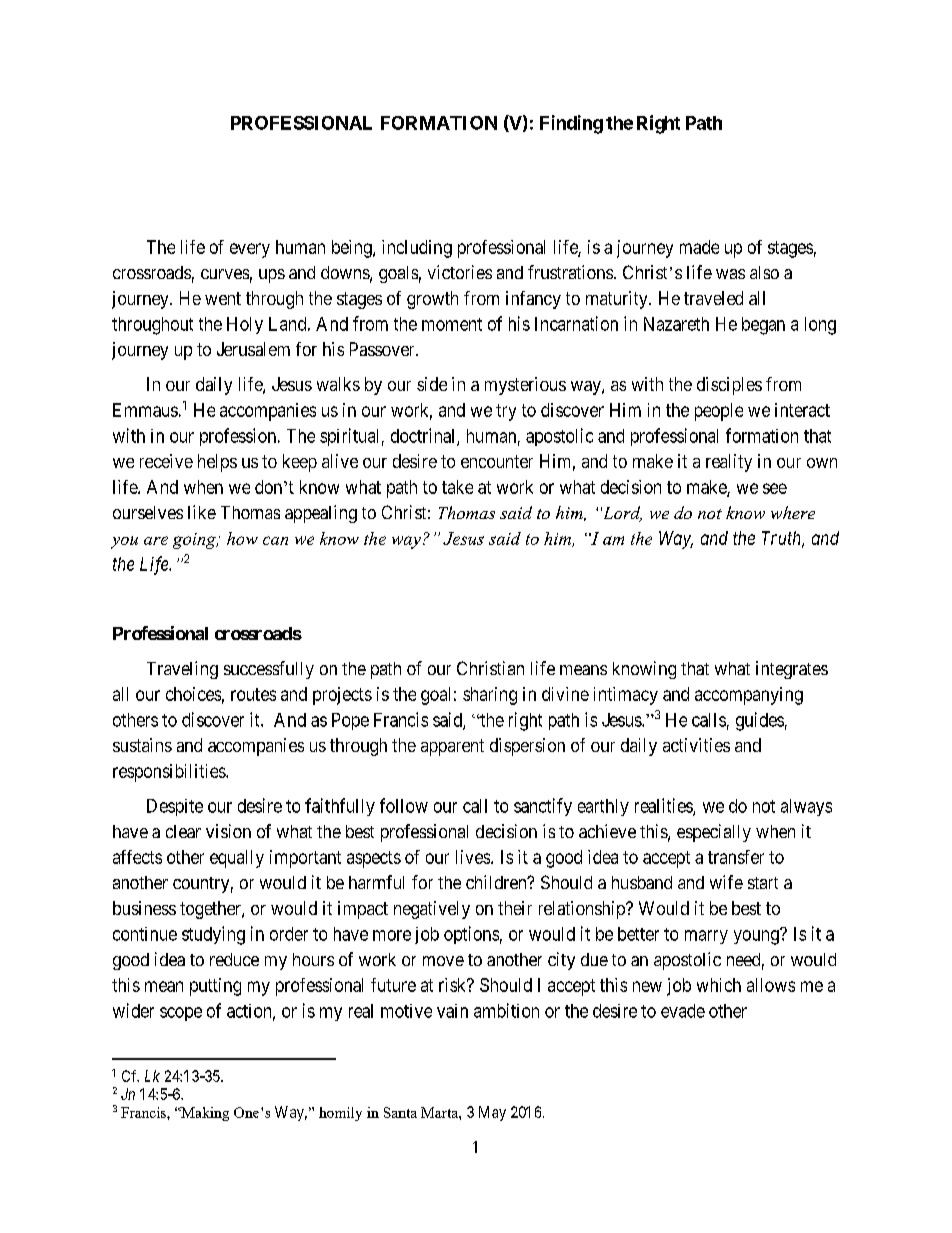 The width and height of the screenshot is (952, 1233). Describe the element at coordinates (492, 1113) in the screenshot. I see `May` at that location.
